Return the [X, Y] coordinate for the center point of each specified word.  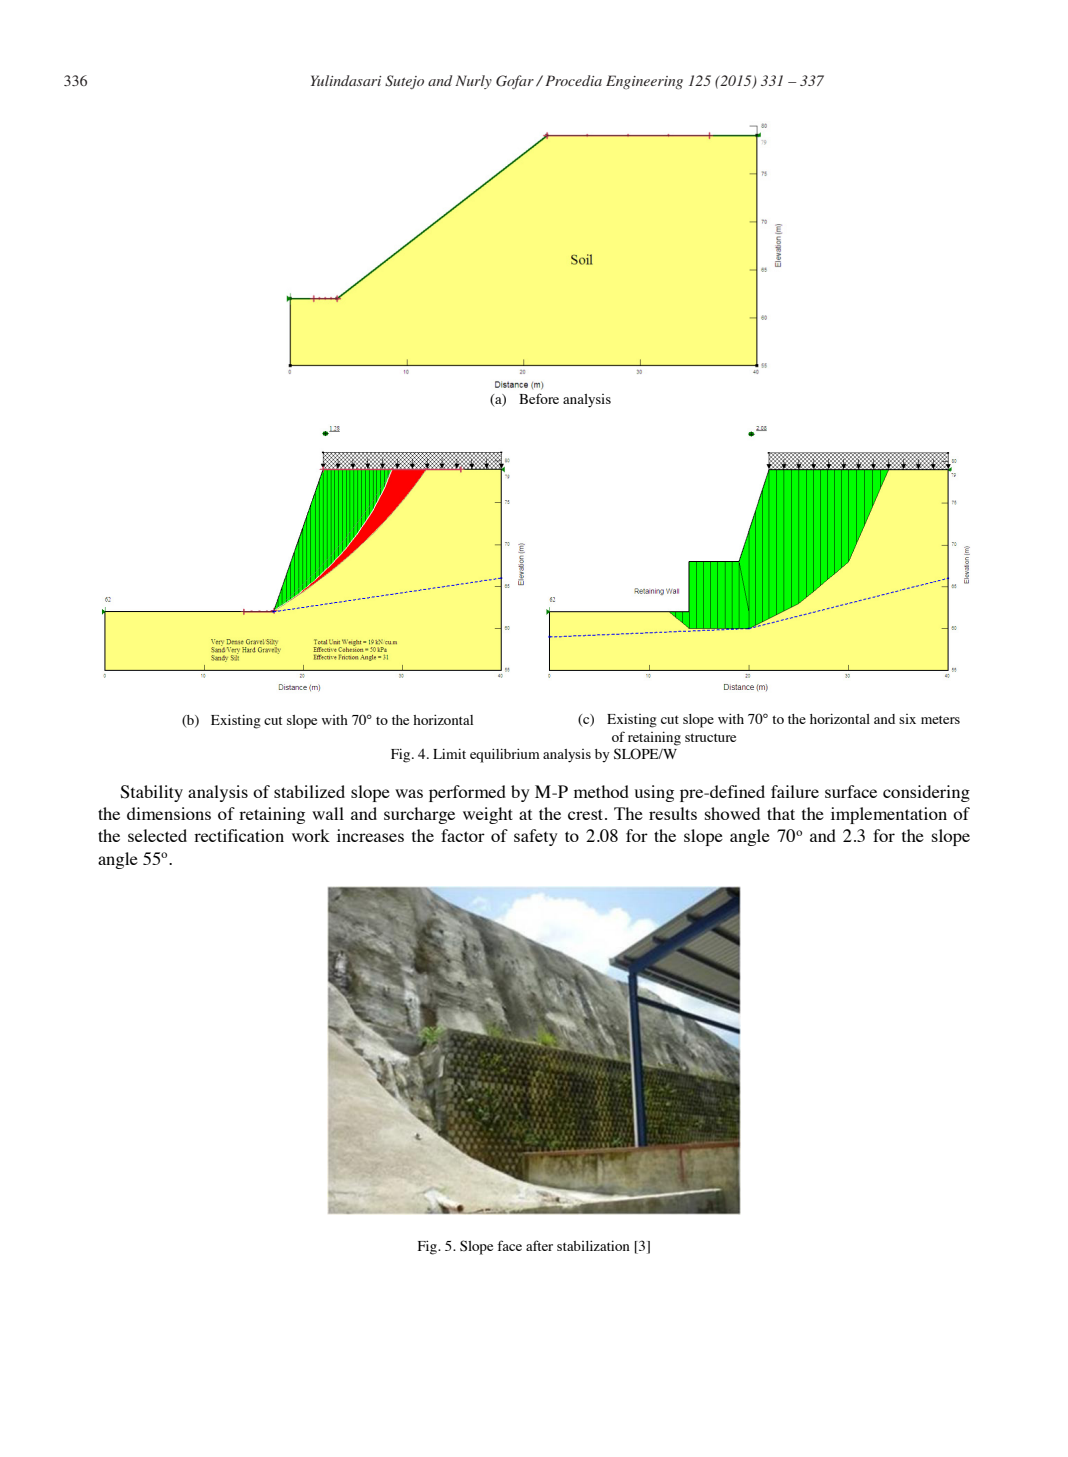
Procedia [573, 80]
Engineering [644, 82]
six [907, 719]
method [601, 791]
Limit [449, 753]
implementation [889, 815]
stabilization [593, 1245]
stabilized [309, 791]
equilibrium [505, 755]
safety [536, 837]
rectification [239, 835]
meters [940, 719]
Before [539, 398]
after [539, 1245]
